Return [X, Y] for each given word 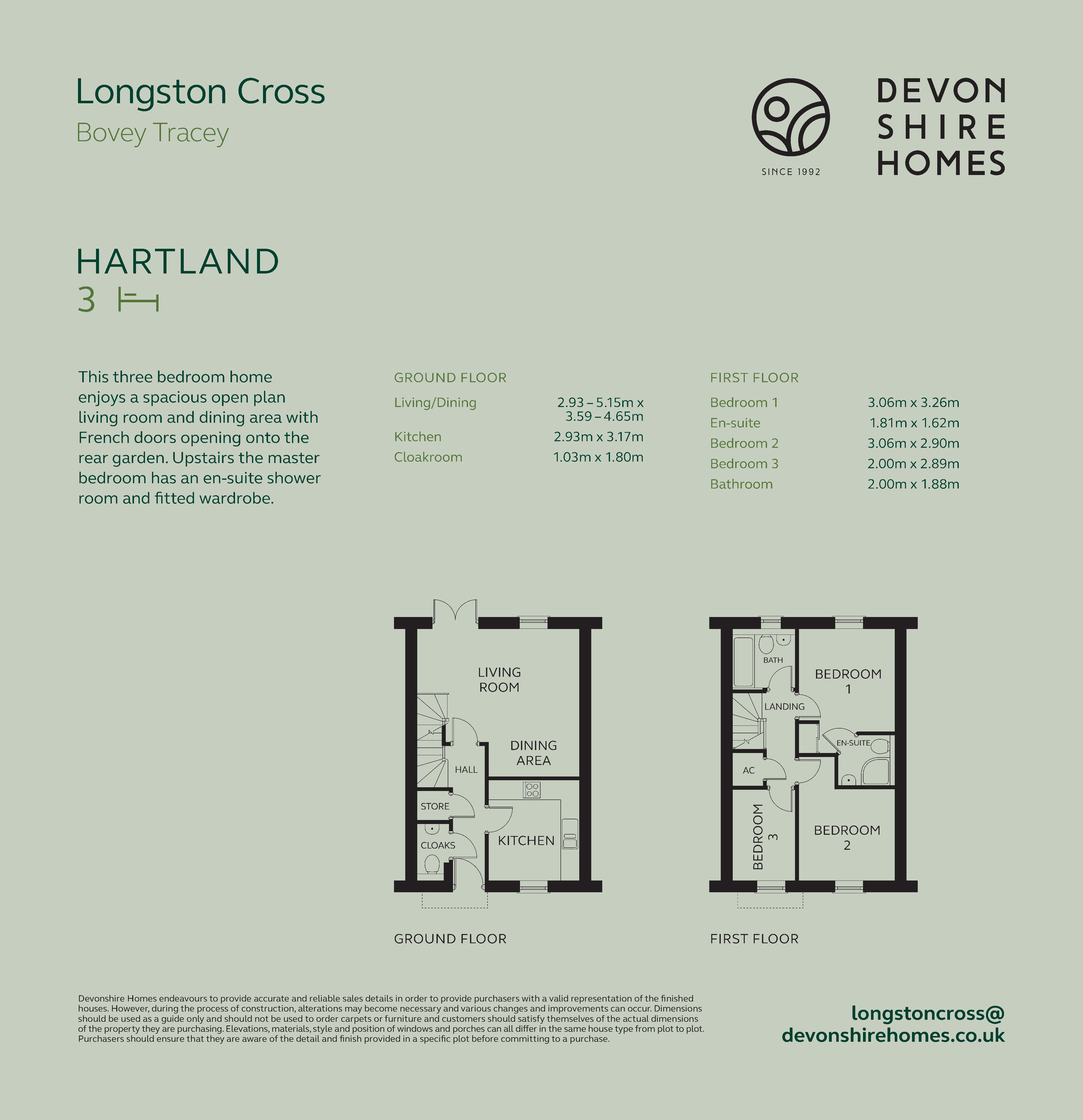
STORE [435, 806]
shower [294, 478]
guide [172, 1018]
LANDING [785, 706]
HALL [466, 769]
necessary [420, 1011]
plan [269, 398]
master [294, 458]
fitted [174, 497]
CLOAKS [438, 845]
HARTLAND [178, 261]
